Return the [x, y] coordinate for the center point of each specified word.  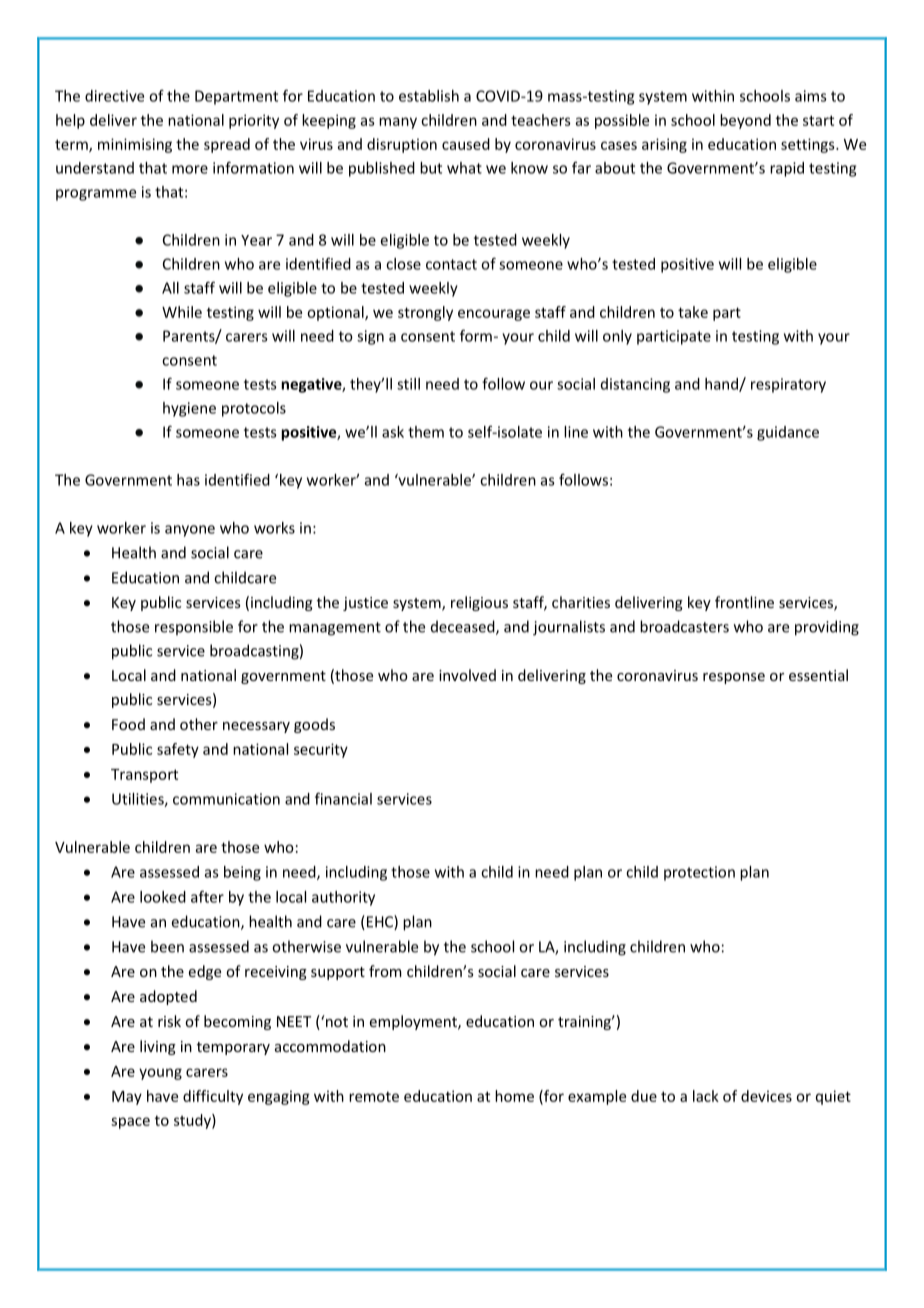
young [160, 1074]
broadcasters [684, 626]
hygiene [189, 409]
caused [466, 144]
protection [699, 873]
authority [343, 898]
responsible [194, 627]
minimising [135, 145]
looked [163, 897]
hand [722, 385]
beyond [745, 121]
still [408, 384]
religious [479, 603]
